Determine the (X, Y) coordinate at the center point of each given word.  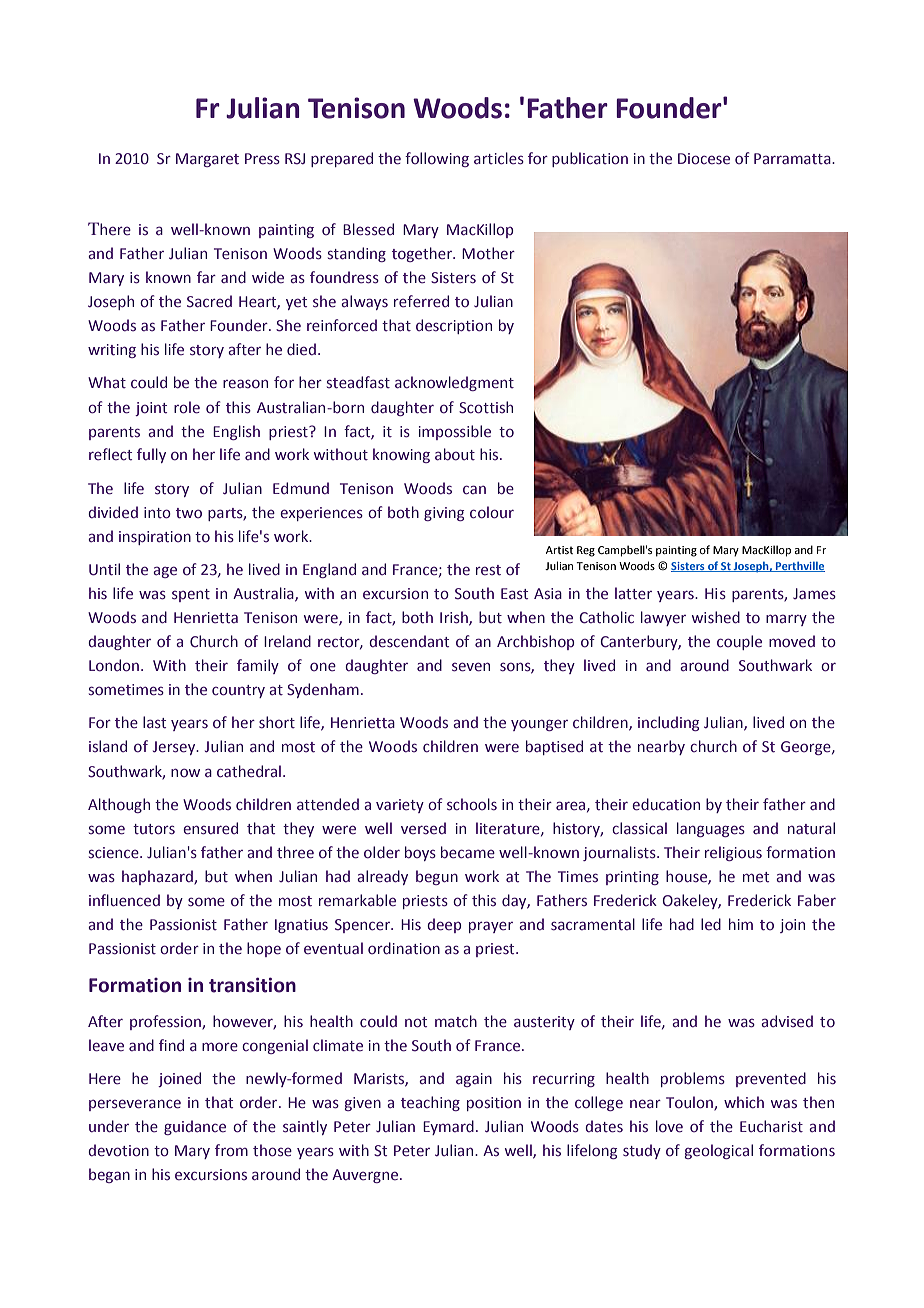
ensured (210, 828)
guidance (195, 1127)
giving (444, 514)
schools (472, 804)
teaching (430, 1103)
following (437, 159)
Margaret (207, 160)
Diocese (704, 159)
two (189, 513)
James (814, 594)
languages (711, 829)
